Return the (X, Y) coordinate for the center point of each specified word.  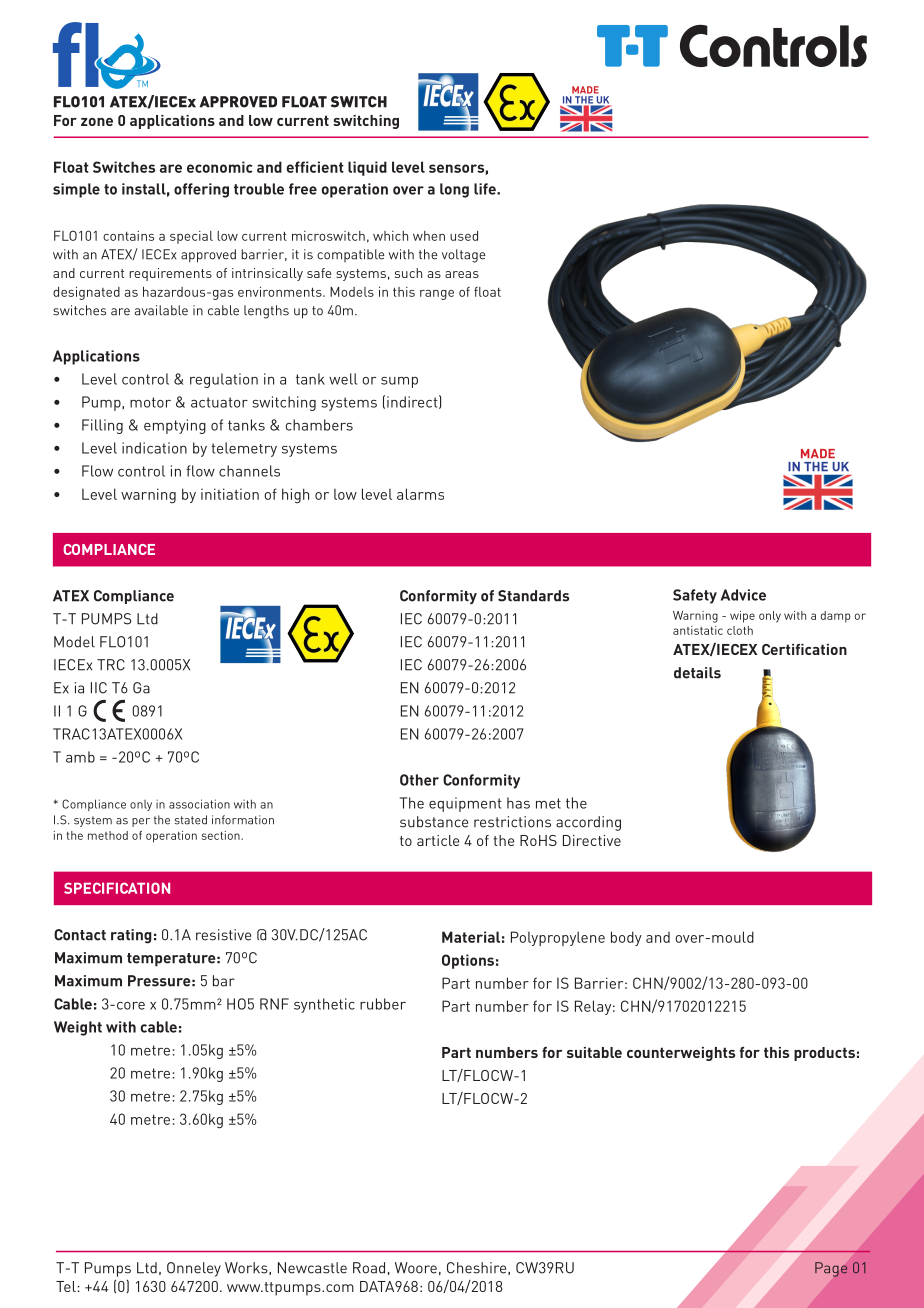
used (464, 236)
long (454, 190)
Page (831, 1269)
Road (369, 1268)
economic (220, 167)
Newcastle (312, 1268)
